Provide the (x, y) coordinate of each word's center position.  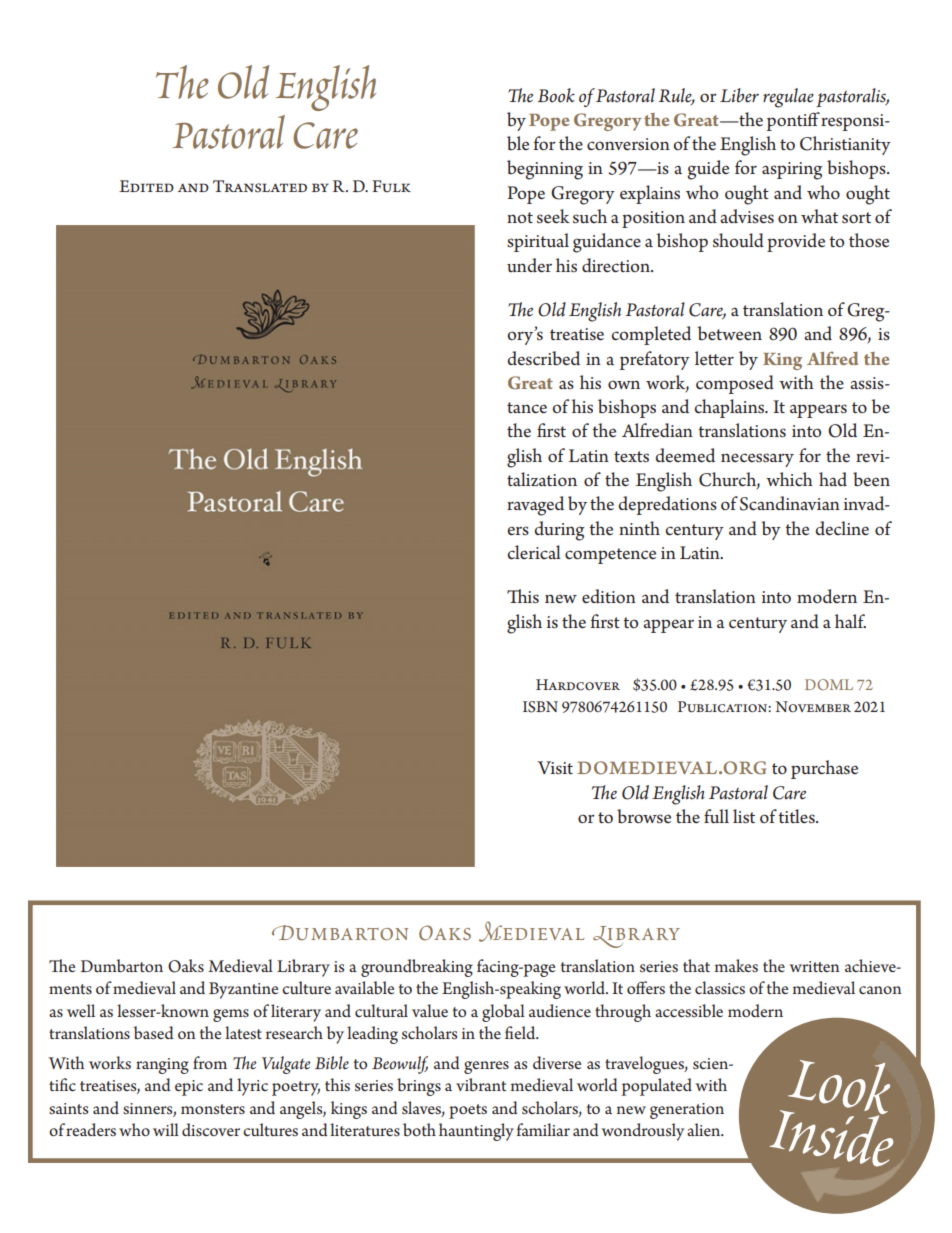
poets (468, 1111)
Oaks (186, 966)
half (850, 621)
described (543, 358)
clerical (534, 552)
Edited (146, 186)
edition (609, 596)
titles (797, 816)
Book (556, 95)
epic (189, 1088)
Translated (260, 186)
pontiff (794, 121)
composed (735, 384)
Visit (555, 768)
